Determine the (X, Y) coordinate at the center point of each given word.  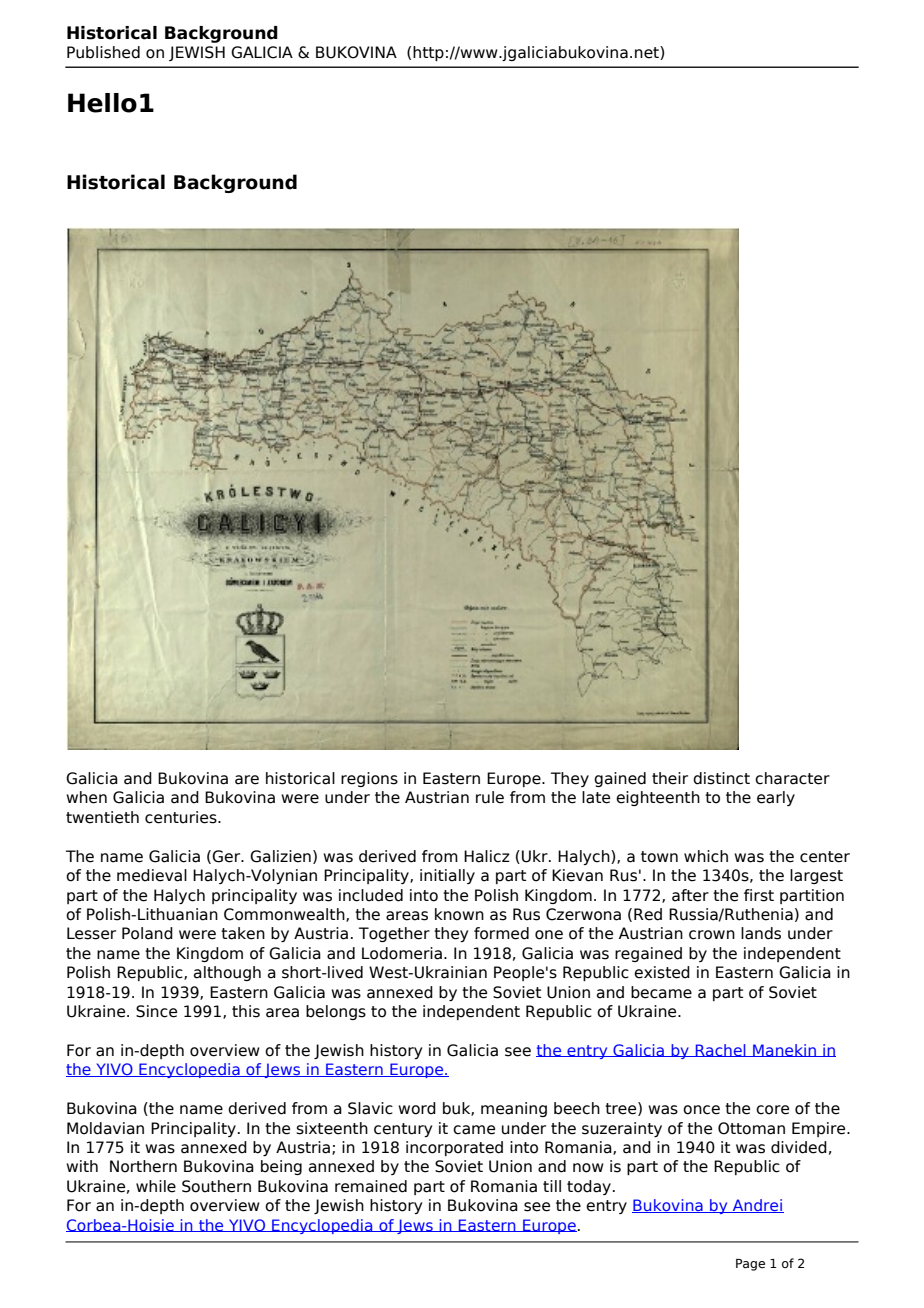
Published (103, 52)
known (459, 914)
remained (371, 1186)
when (86, 797)
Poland (147, 933)
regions (369, 779)
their (670, 778)
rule (490, 797)
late (596, 797)
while (156, 1186)
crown (712, 935)
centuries (182, 817)
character (792, 778)
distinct (721, 778)
